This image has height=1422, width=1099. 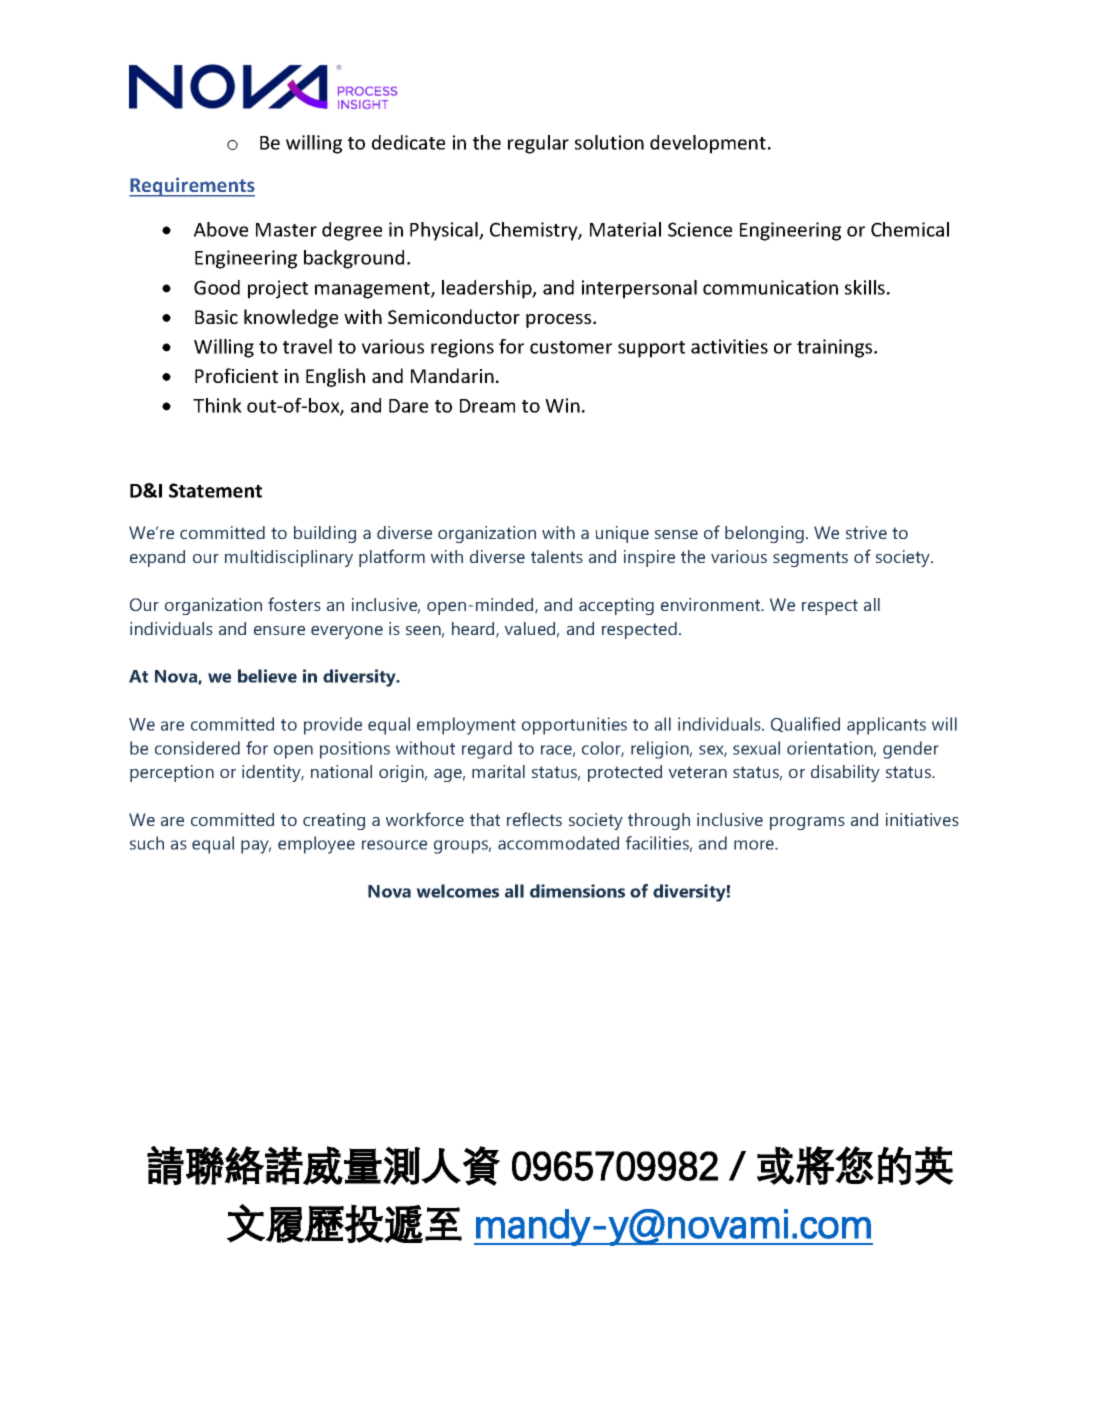 I want to click on Requirements, so click(x=192, y=187).
